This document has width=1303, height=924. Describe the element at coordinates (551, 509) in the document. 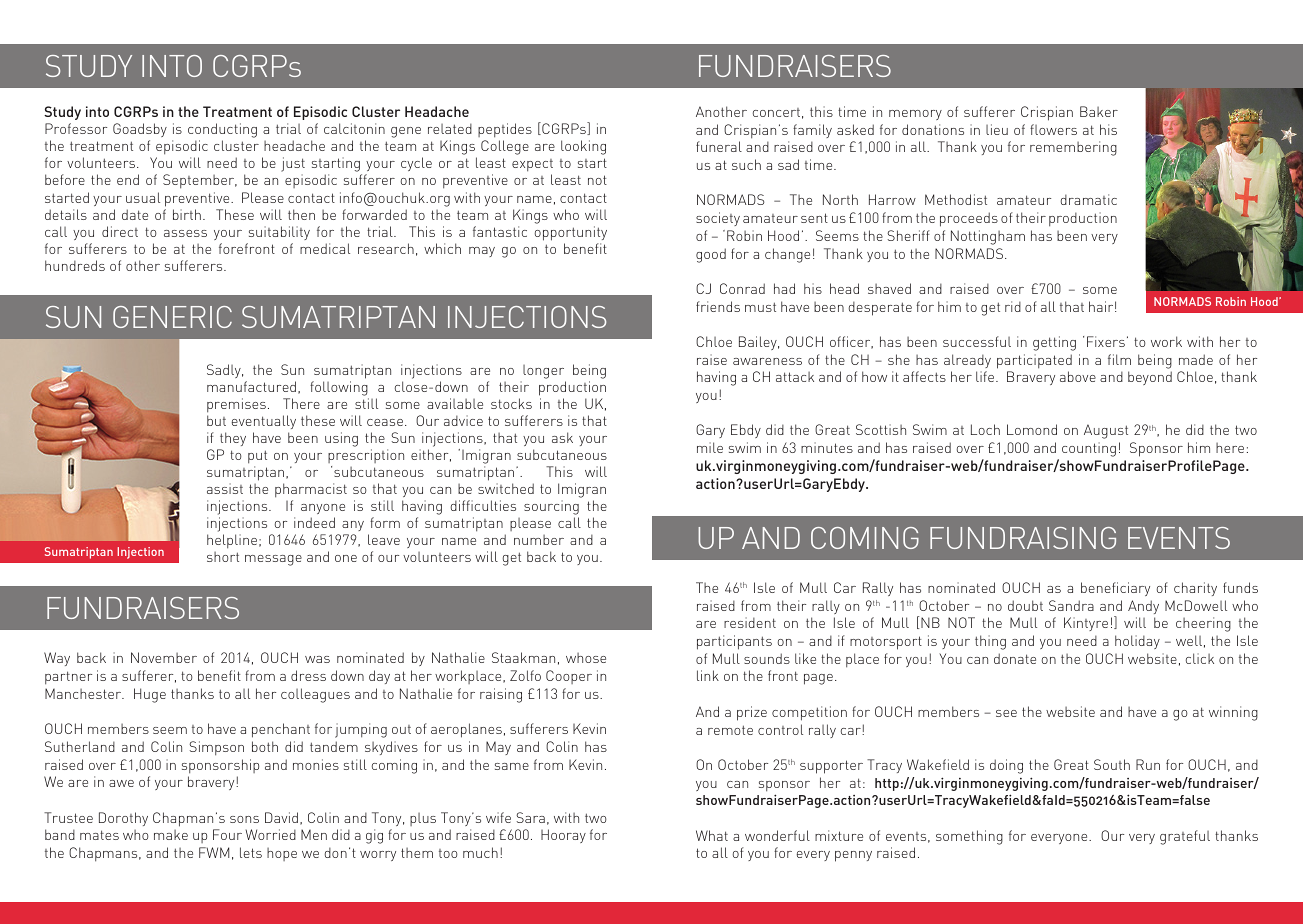

I see `sourcing` at that location.
